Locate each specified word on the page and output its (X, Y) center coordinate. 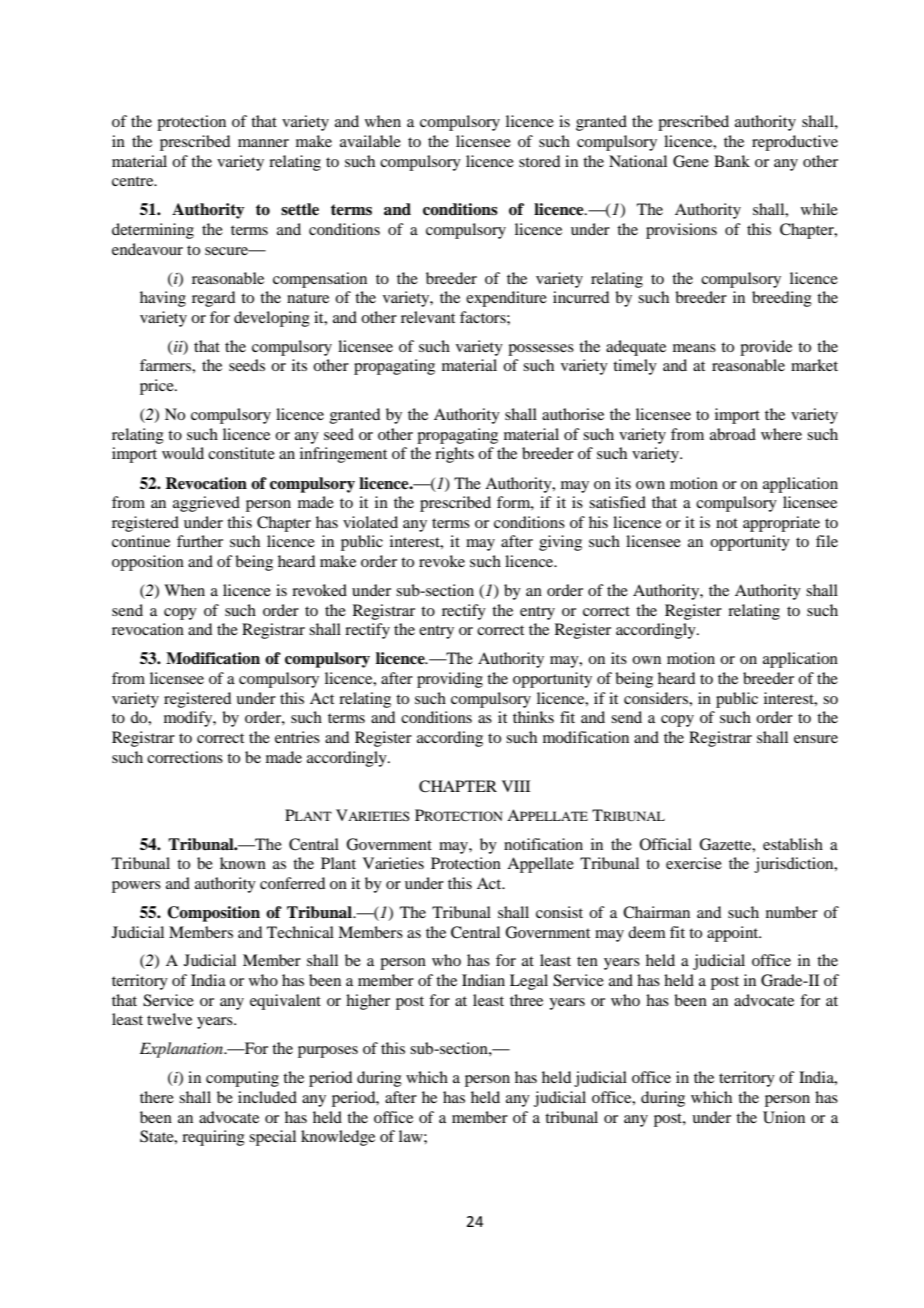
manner (263, 143)
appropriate (781, 524)
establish (793, 844)
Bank (732, 161)
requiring (213, 1138)
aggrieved (206, 504)
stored (539, 161)
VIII (516, 786)
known (243, 863)
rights (454, 455)
